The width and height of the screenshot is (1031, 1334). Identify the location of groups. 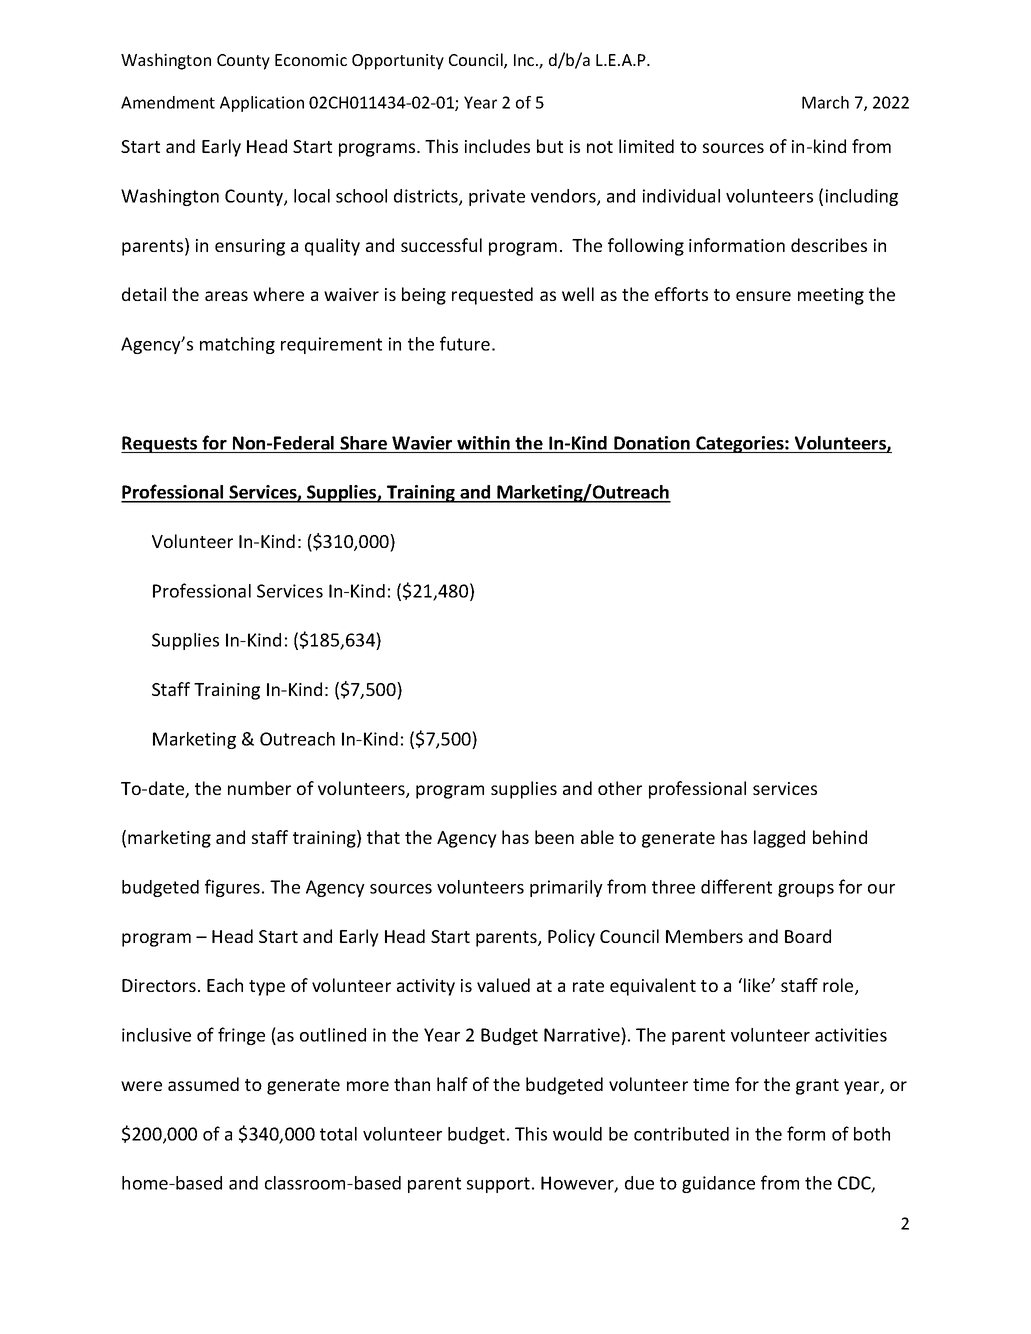
(806, 890).
